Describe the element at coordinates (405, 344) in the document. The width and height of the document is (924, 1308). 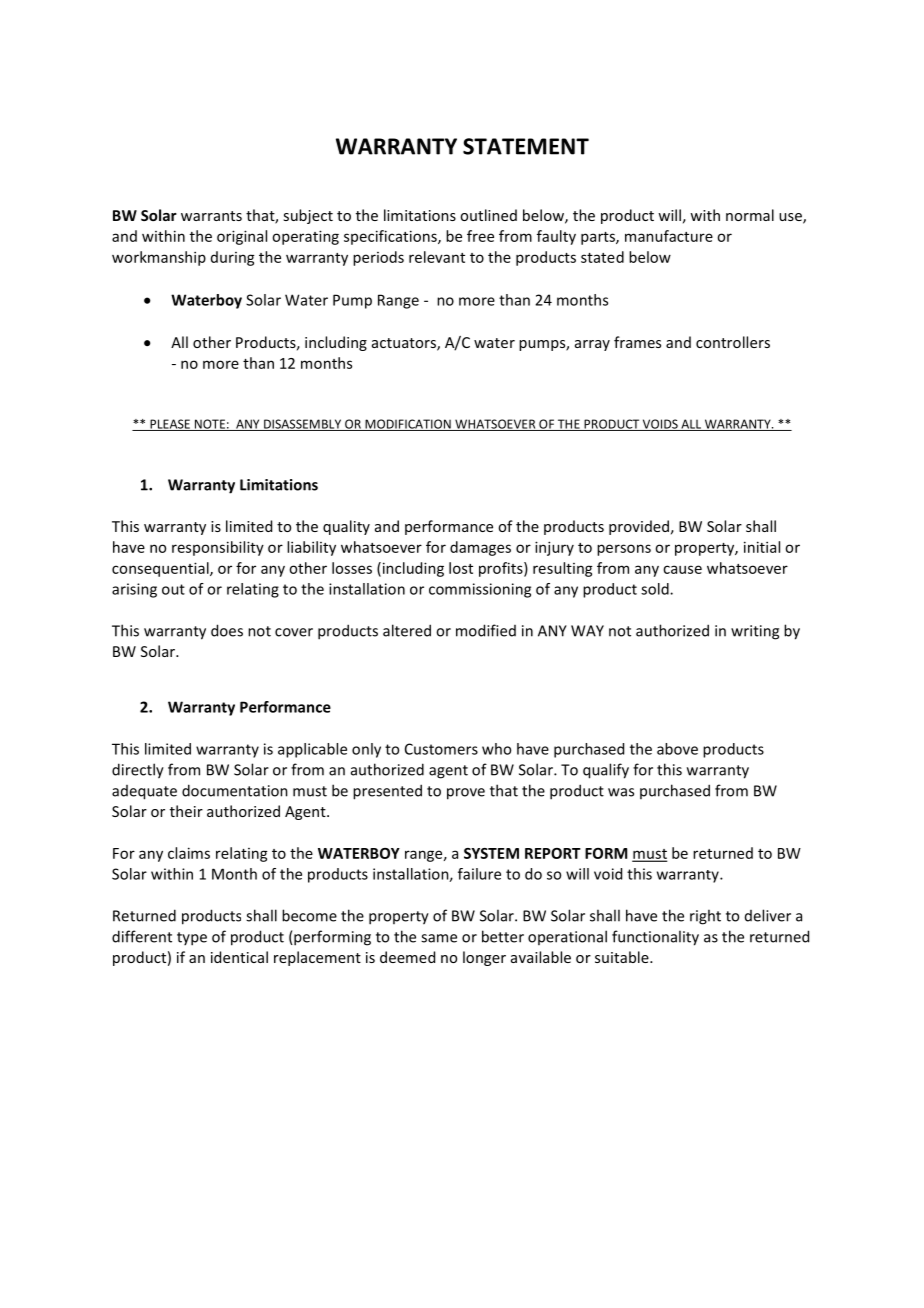
I see `actuators` at that location.
